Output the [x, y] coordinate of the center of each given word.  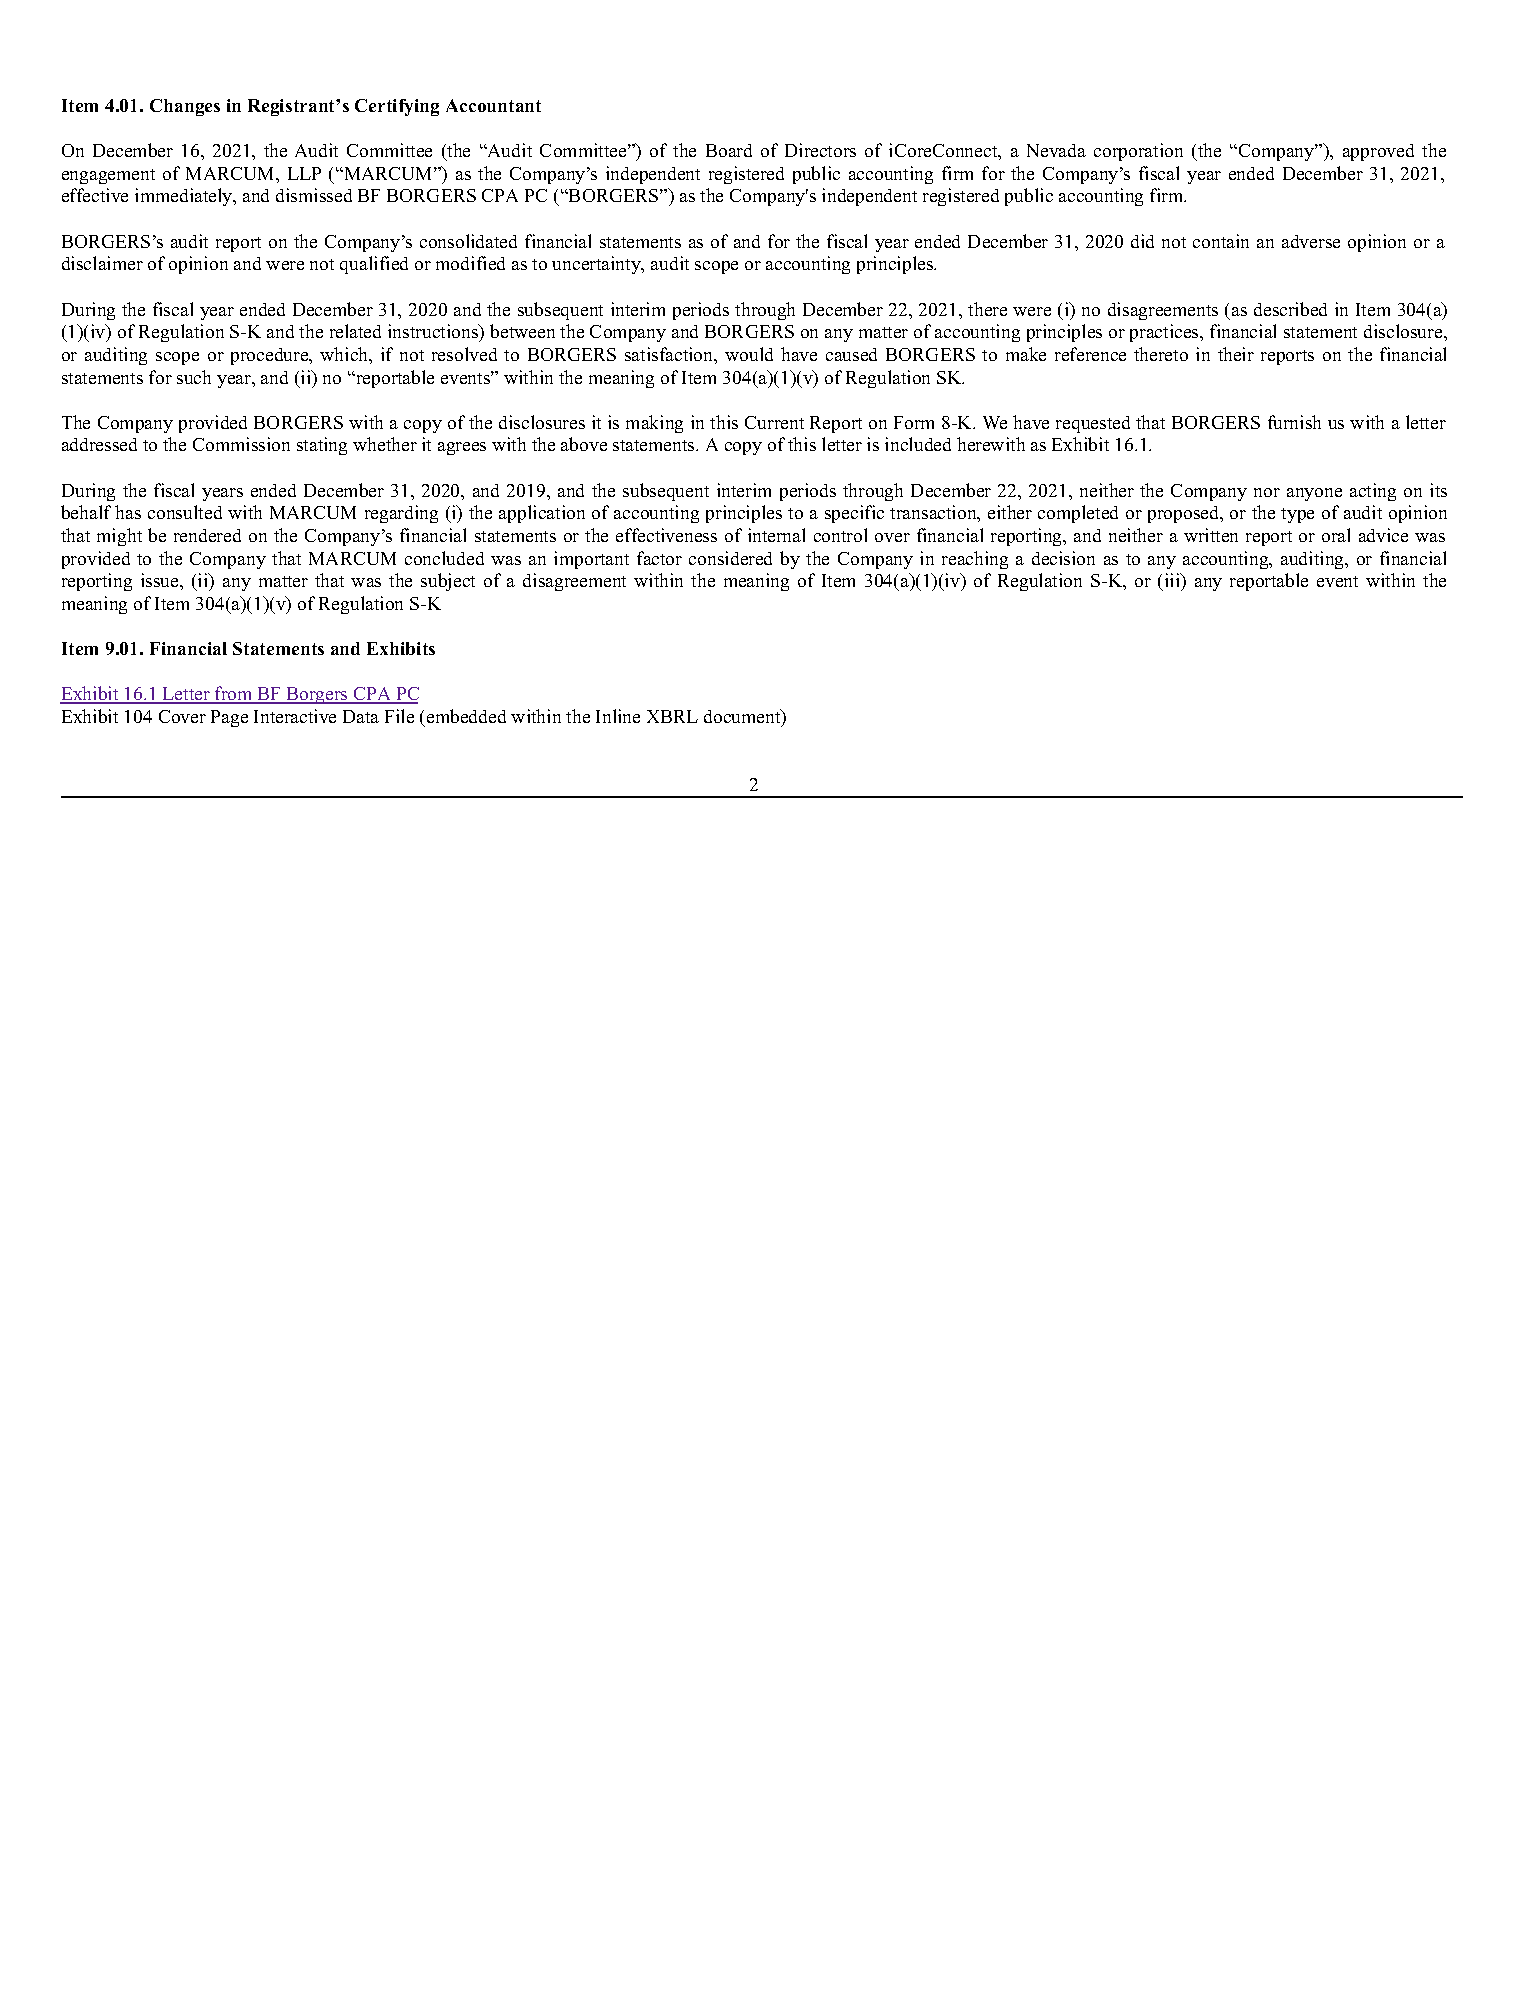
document [743, 717]
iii [1174, 581]
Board [729, 150]
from [234, 695]
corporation [1138, 152]
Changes [185, 107]
